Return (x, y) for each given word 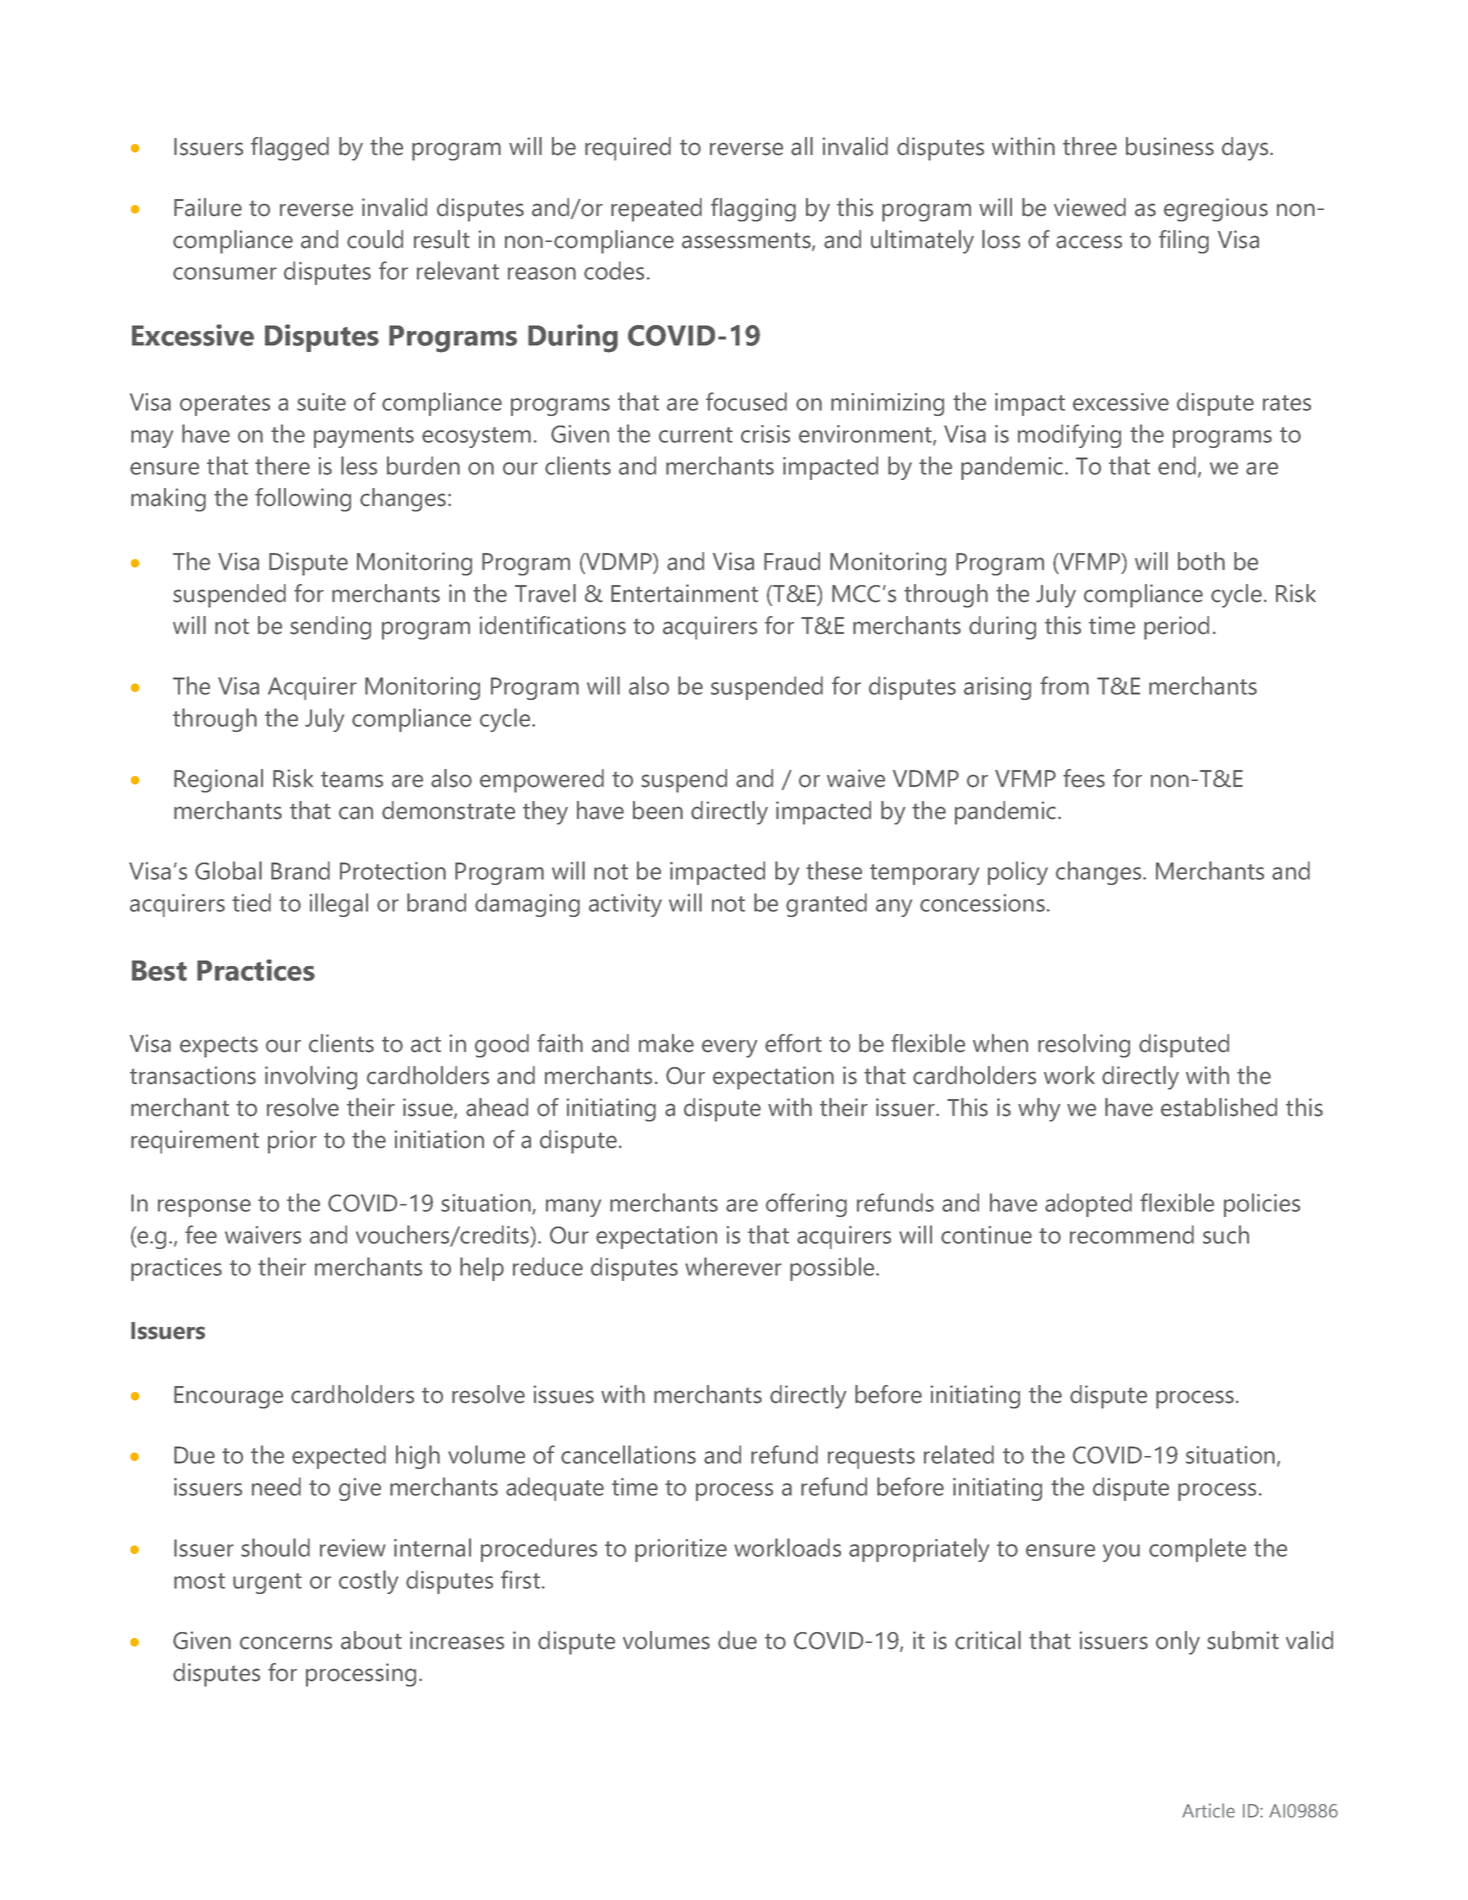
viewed (1090, 207)
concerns (286, 1643)
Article (1208, 1810)
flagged (290, 149)
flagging (753, 210)
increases (457, 1640)
